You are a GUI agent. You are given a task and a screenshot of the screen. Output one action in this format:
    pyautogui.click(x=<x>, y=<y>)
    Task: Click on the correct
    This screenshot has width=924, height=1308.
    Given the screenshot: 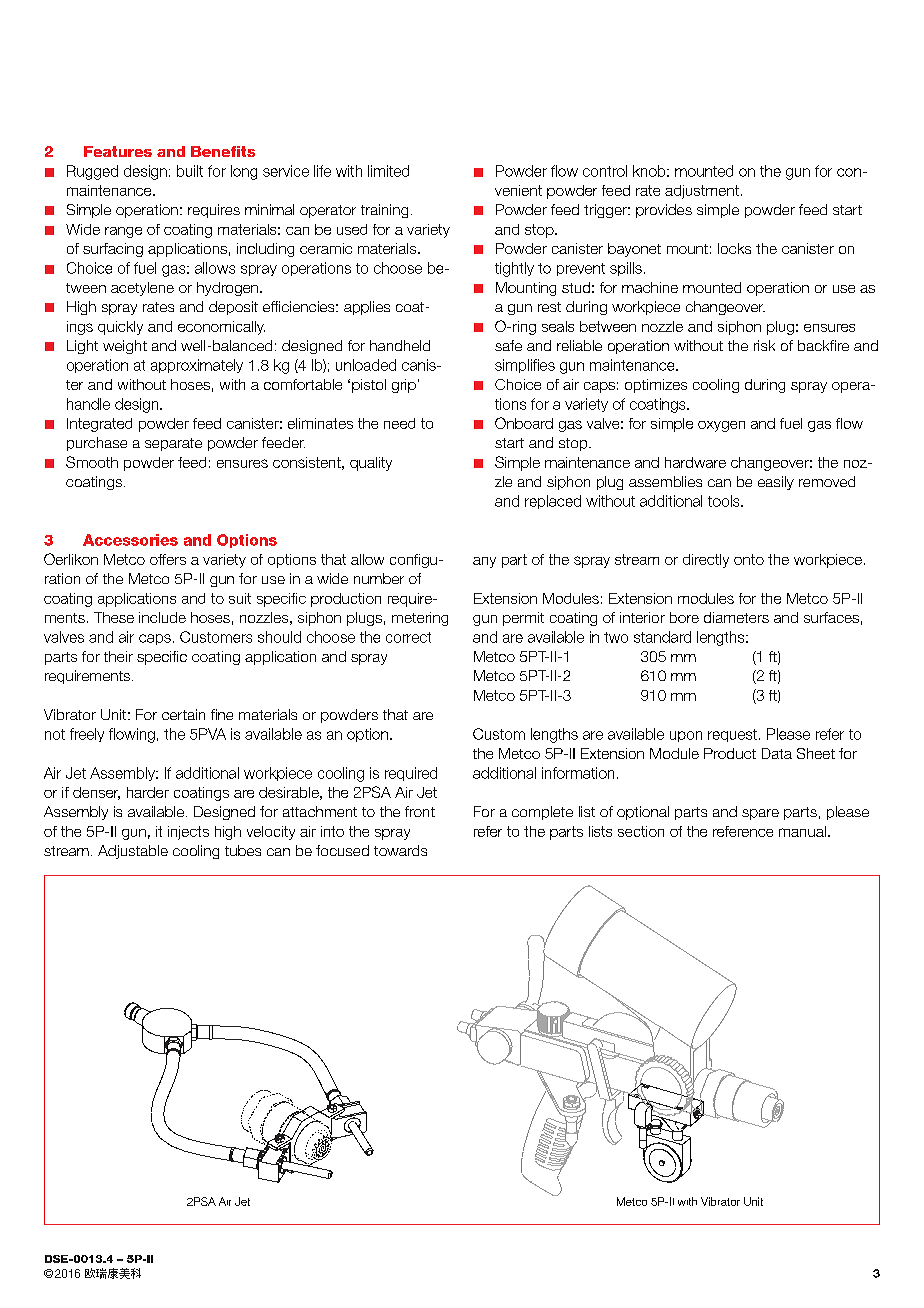 What is the action you would take?
    pyautogui.click(x=408, y=637)
